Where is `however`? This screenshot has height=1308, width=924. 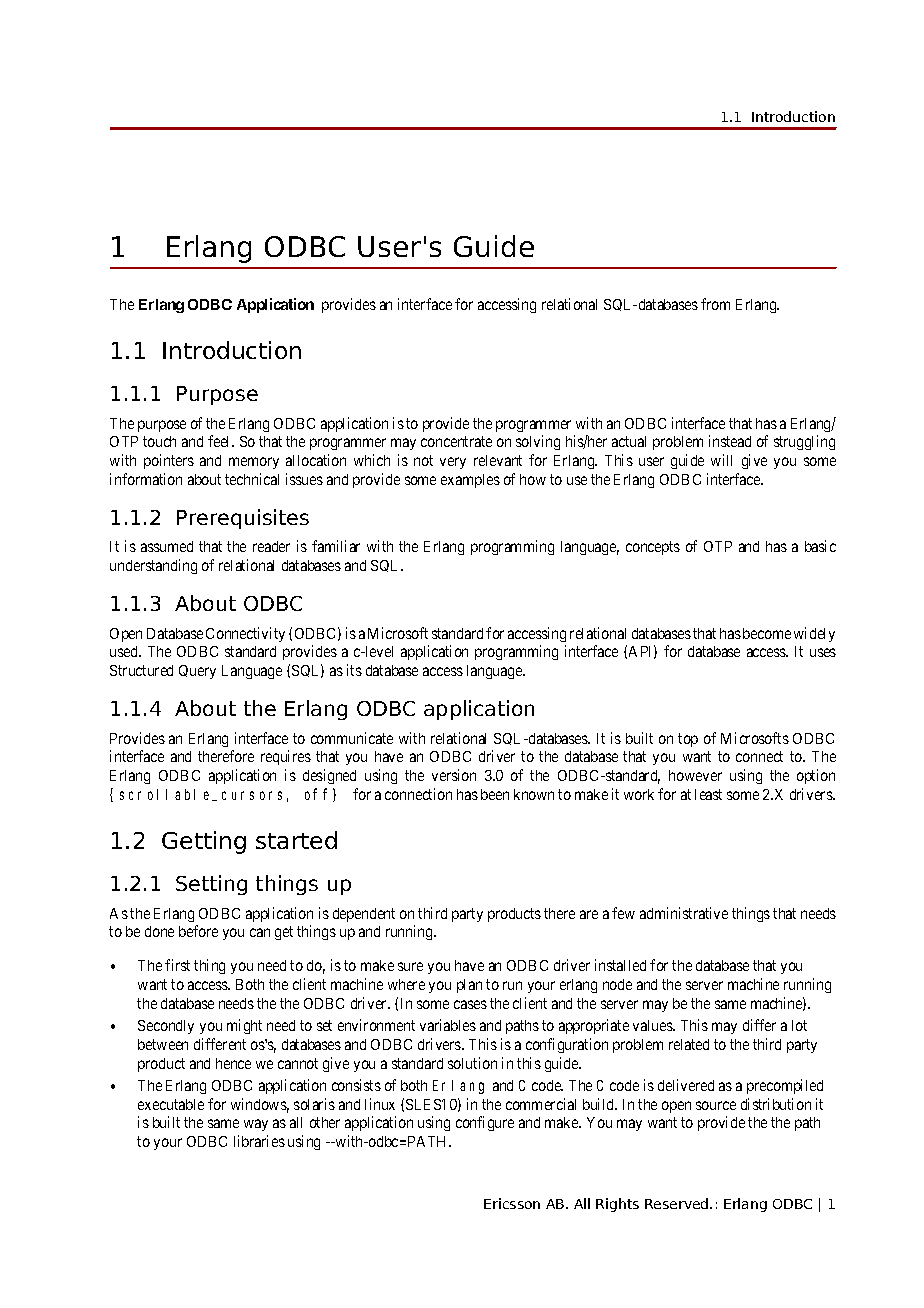 however is located at coordinates (695, 775).
